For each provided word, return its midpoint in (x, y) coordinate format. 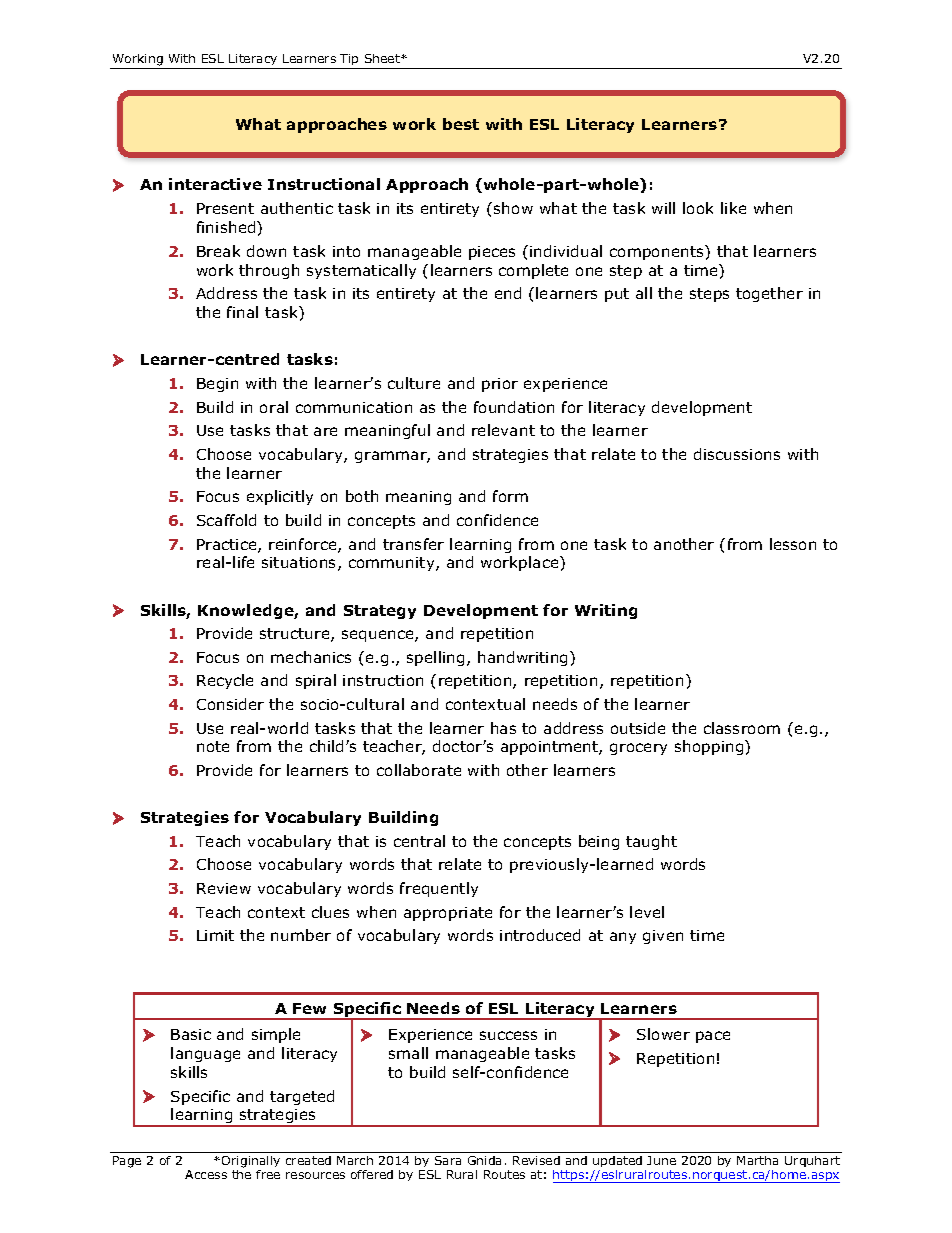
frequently (439, 889)
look (698, 208)
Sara (448, 1160)
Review (224, 888)
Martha (757, 1160)
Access (206, 1174)
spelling (435, 658)
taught (651, 842)
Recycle (225, 681)
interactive (215, 184)
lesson (793, 544)
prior (500, 385)
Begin (217, 385)
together (769, 294)
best (461, 124)
